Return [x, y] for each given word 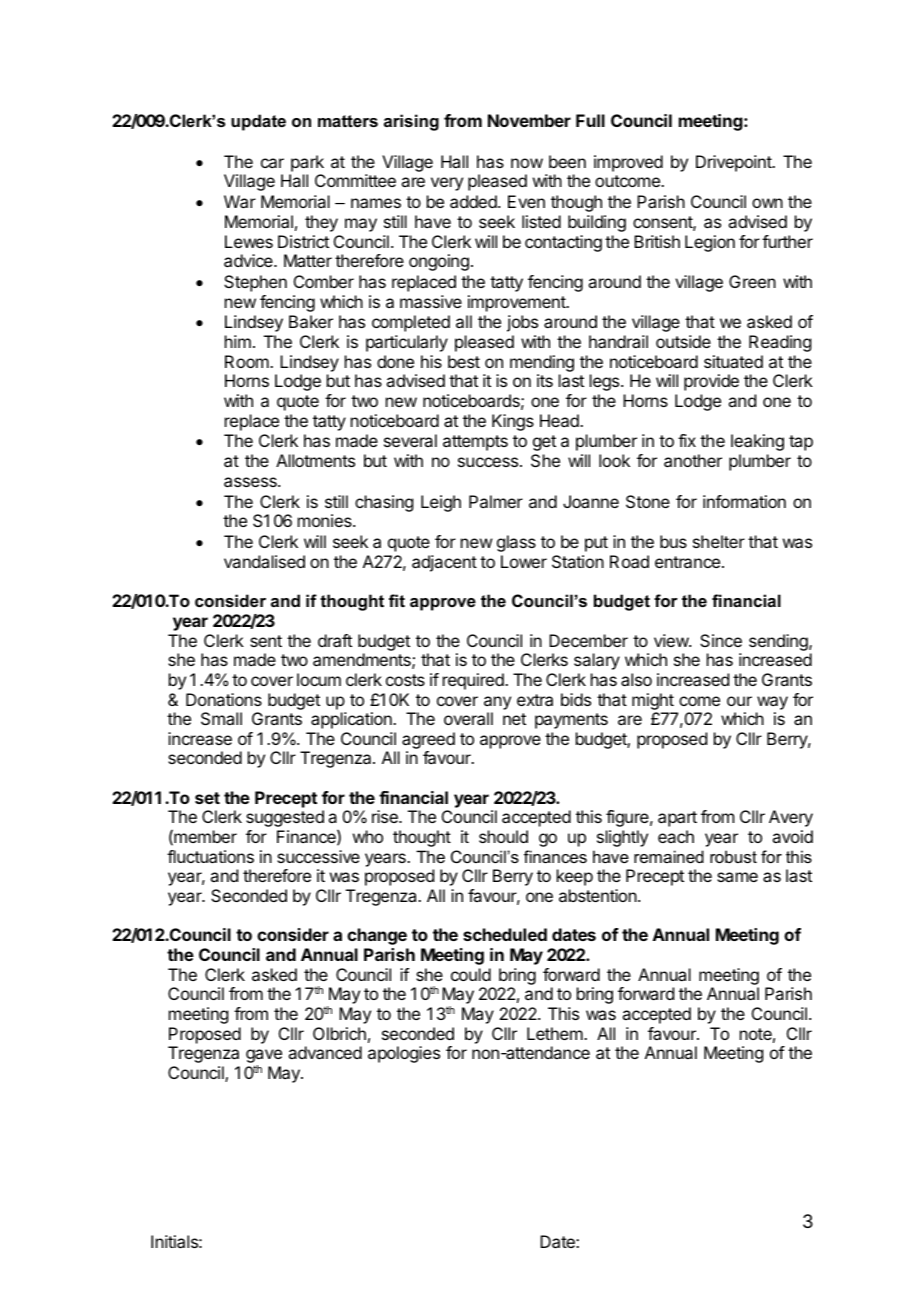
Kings [513, 422]
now [527, 163]
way [772, 703]
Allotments [315, 460]
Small [221, 718]
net [514, 719]
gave [264, 1057]
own [767, 203]
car [272, 163]
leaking [757, 442]
